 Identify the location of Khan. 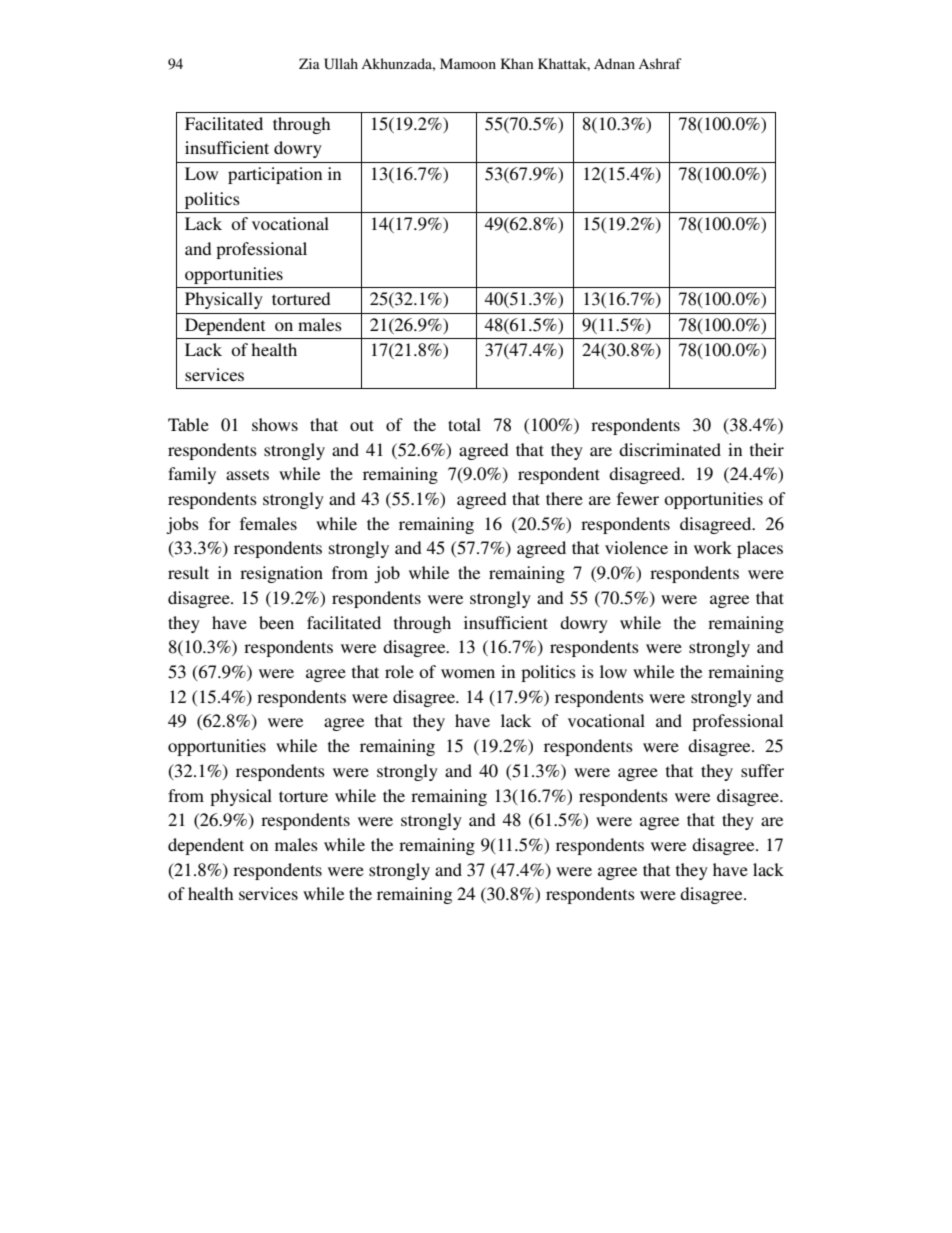
(517, 63).
